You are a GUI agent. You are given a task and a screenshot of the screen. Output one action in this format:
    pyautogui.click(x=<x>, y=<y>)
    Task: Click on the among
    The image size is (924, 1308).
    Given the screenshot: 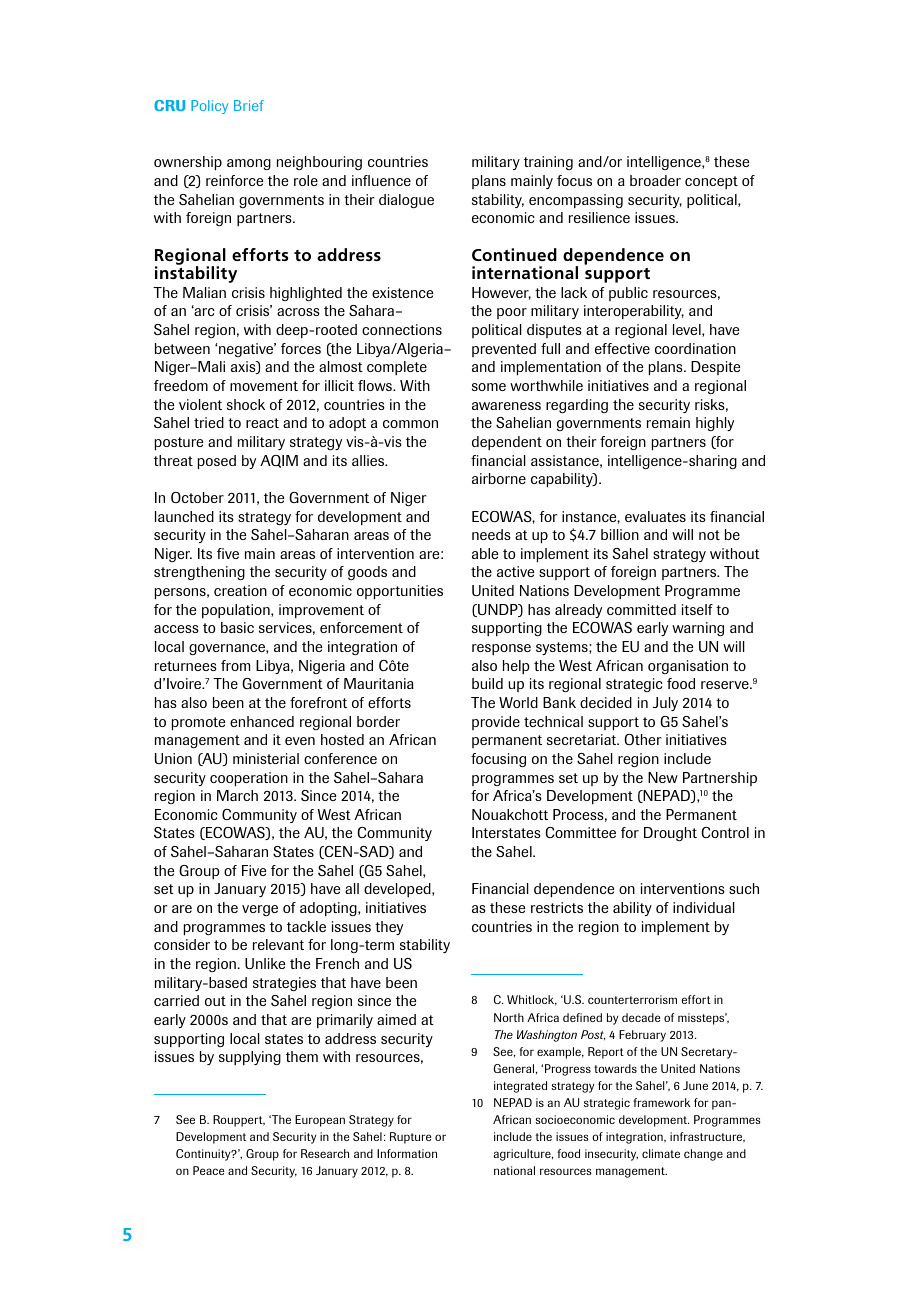 What is the action you would take?
    pyautogui.click(x=249, y=164)
